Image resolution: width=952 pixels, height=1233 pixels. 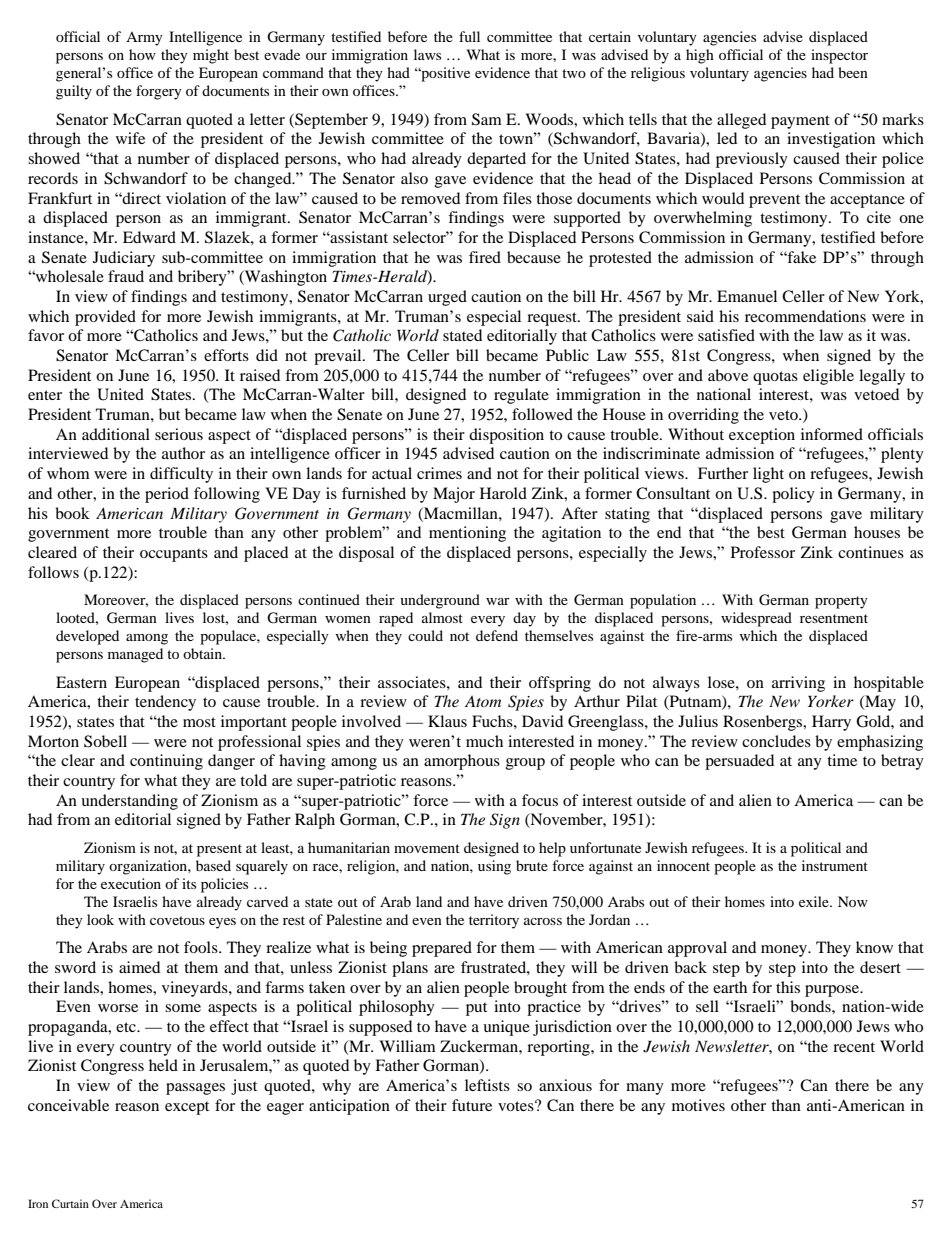 I want to click on prepared, so click(x=442, y=949).
